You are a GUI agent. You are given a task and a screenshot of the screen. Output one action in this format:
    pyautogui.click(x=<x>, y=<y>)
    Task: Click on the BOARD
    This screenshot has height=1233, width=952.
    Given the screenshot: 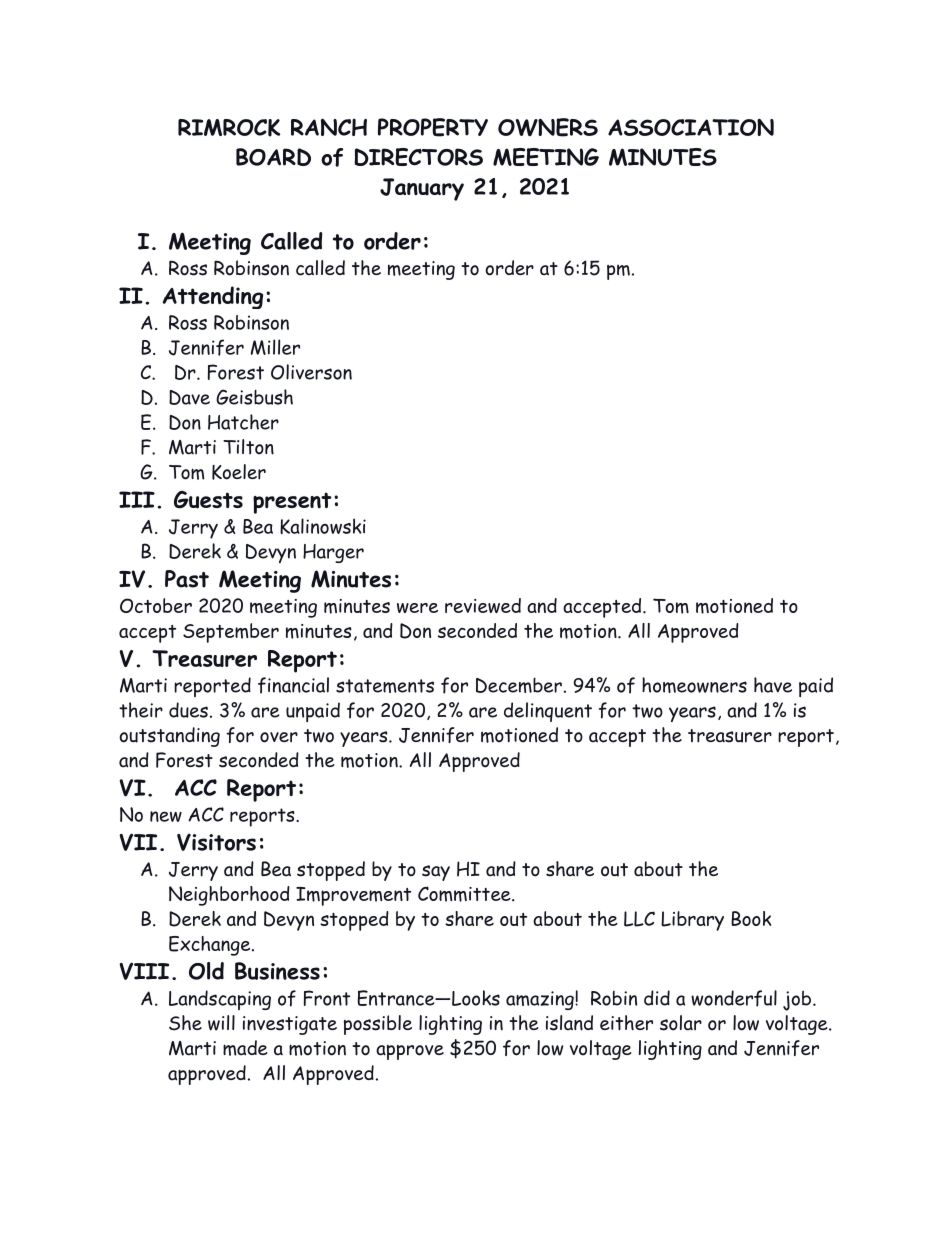 What is the action you would take?
    pyautogui.click(x=273, y=157)
